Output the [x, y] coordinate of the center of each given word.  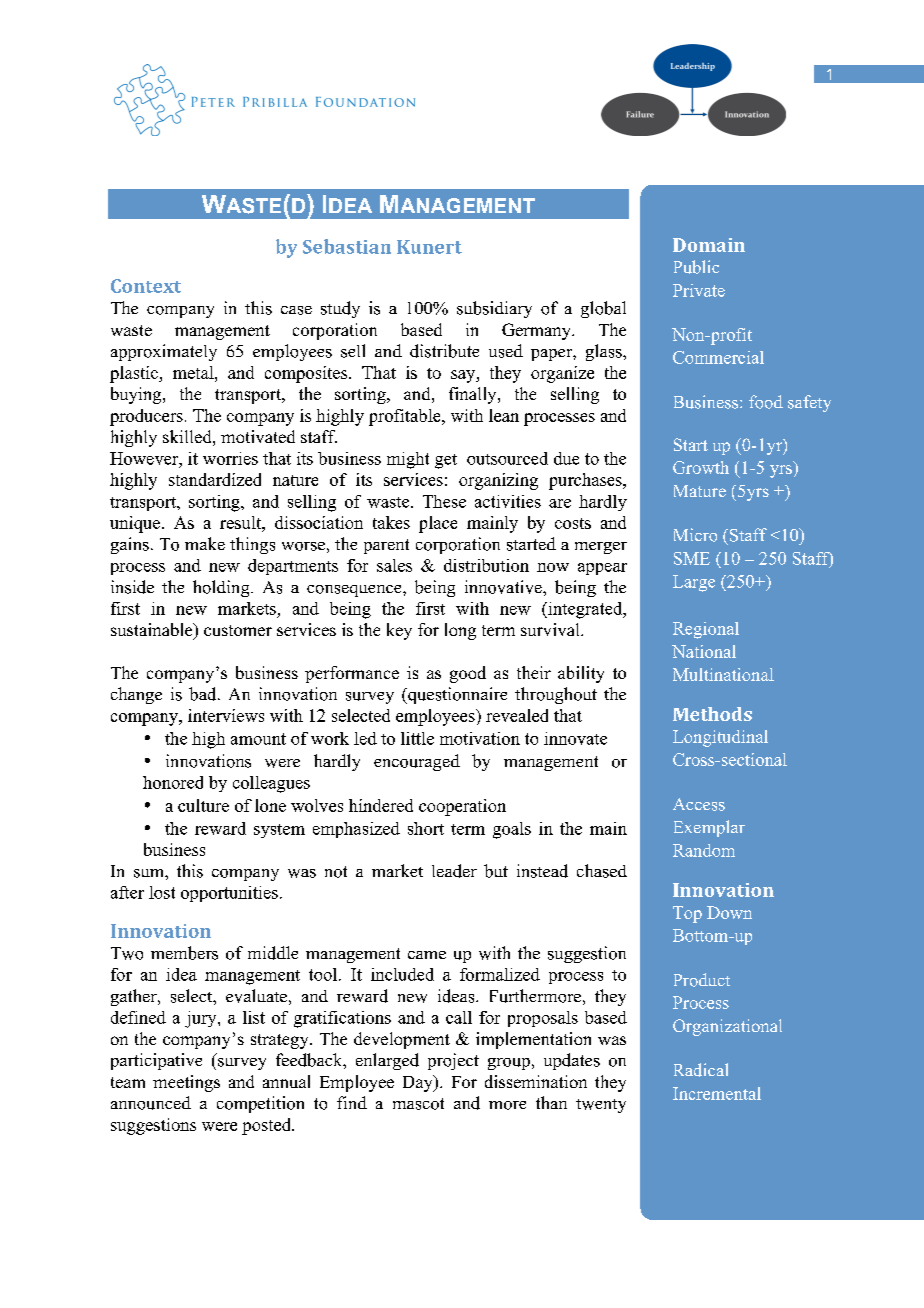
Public [696, 267]
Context [146, 286]
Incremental [717, 1093]
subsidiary [494, 309]
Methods [712, 714]
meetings [186, 1083]
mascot [418, 1104]
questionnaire [456, 695]
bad [204, 694]
